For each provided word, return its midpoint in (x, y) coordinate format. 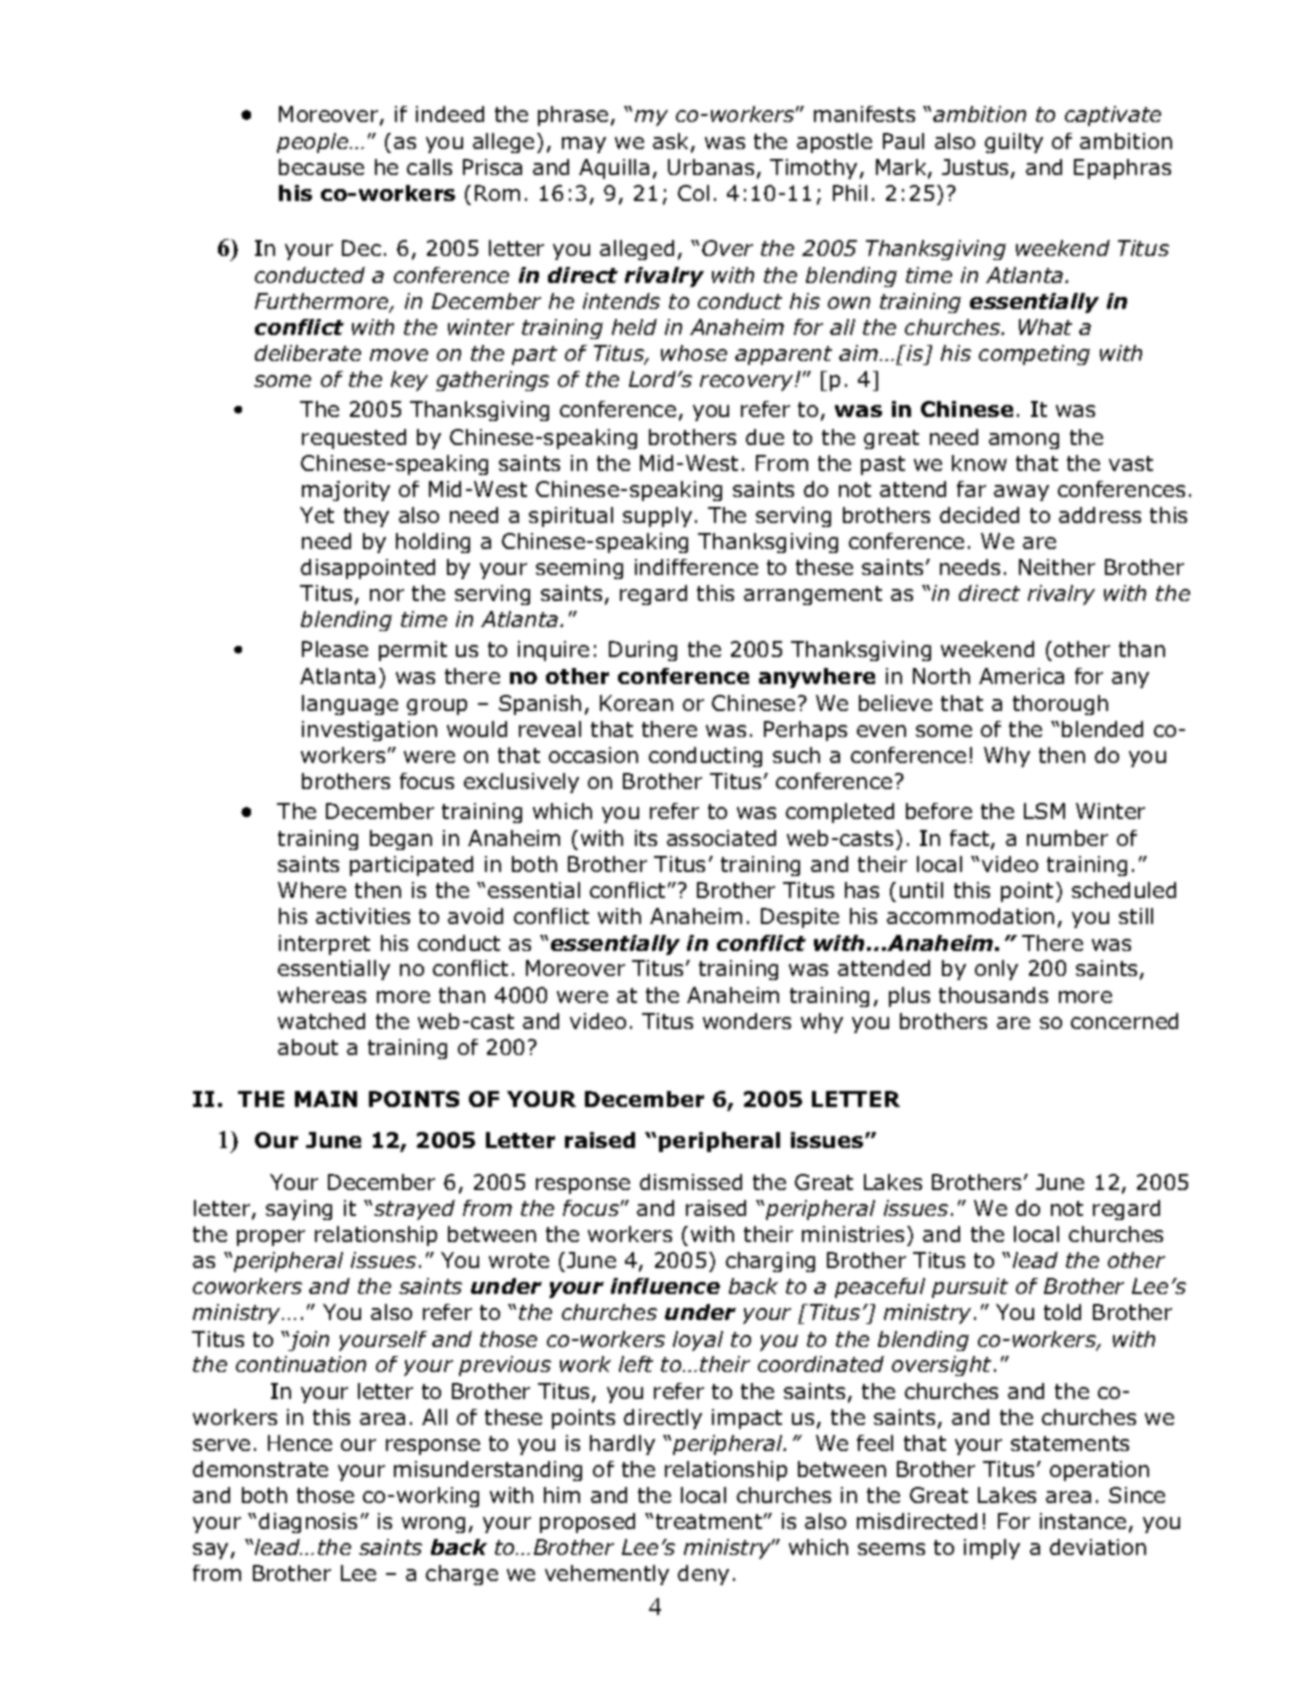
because (321, 167)
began (401, 840)
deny (703, 1575)
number (1067, 838)
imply (992, 1549)
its (646, 838)
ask (672, 142)
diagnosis (308, 1523)
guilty (1014, 143)
